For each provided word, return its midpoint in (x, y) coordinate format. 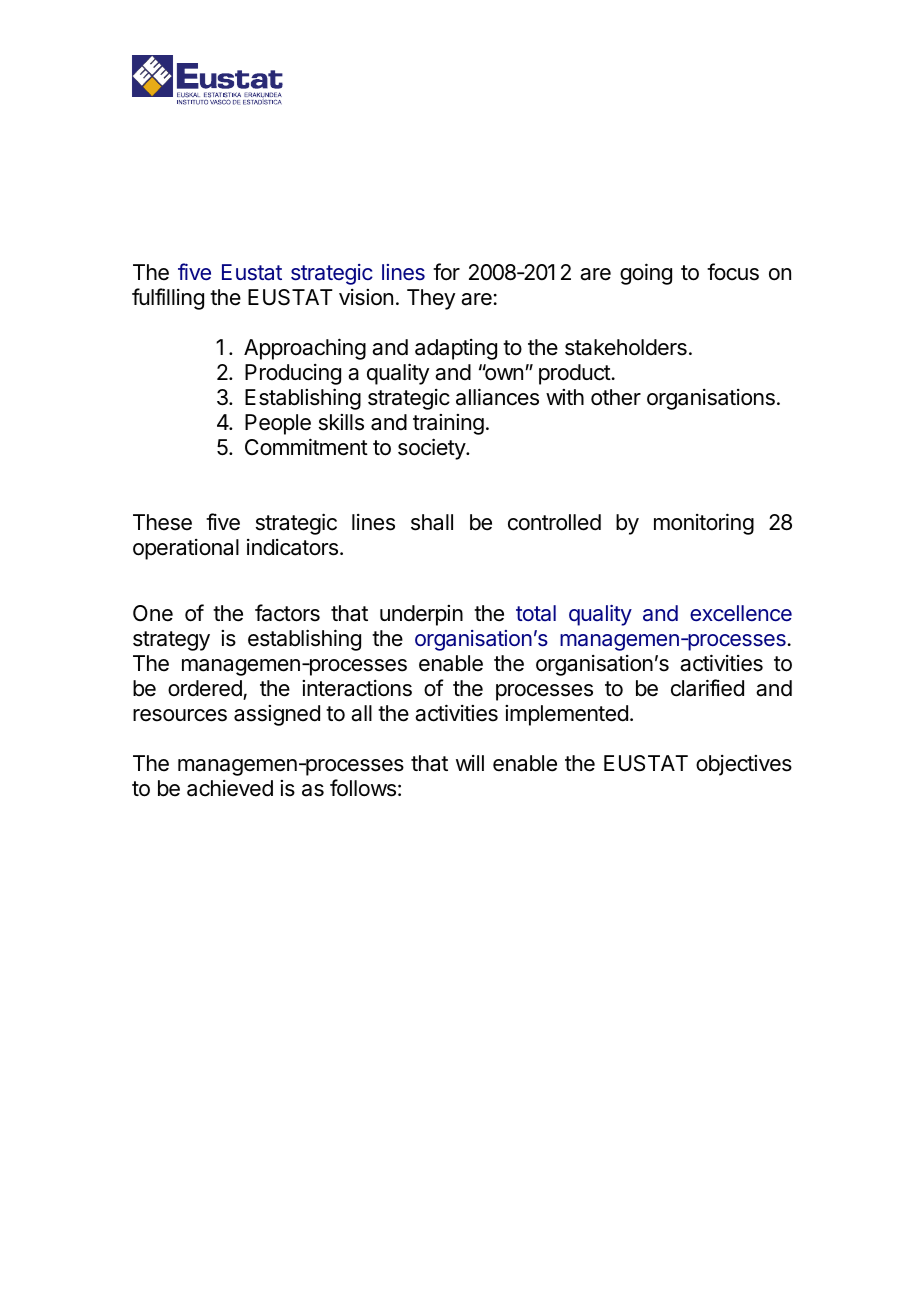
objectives (744, 765)
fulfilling (168, 299)
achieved (230, 788)
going (646, 274)
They (431, 299)
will (470, 763)
